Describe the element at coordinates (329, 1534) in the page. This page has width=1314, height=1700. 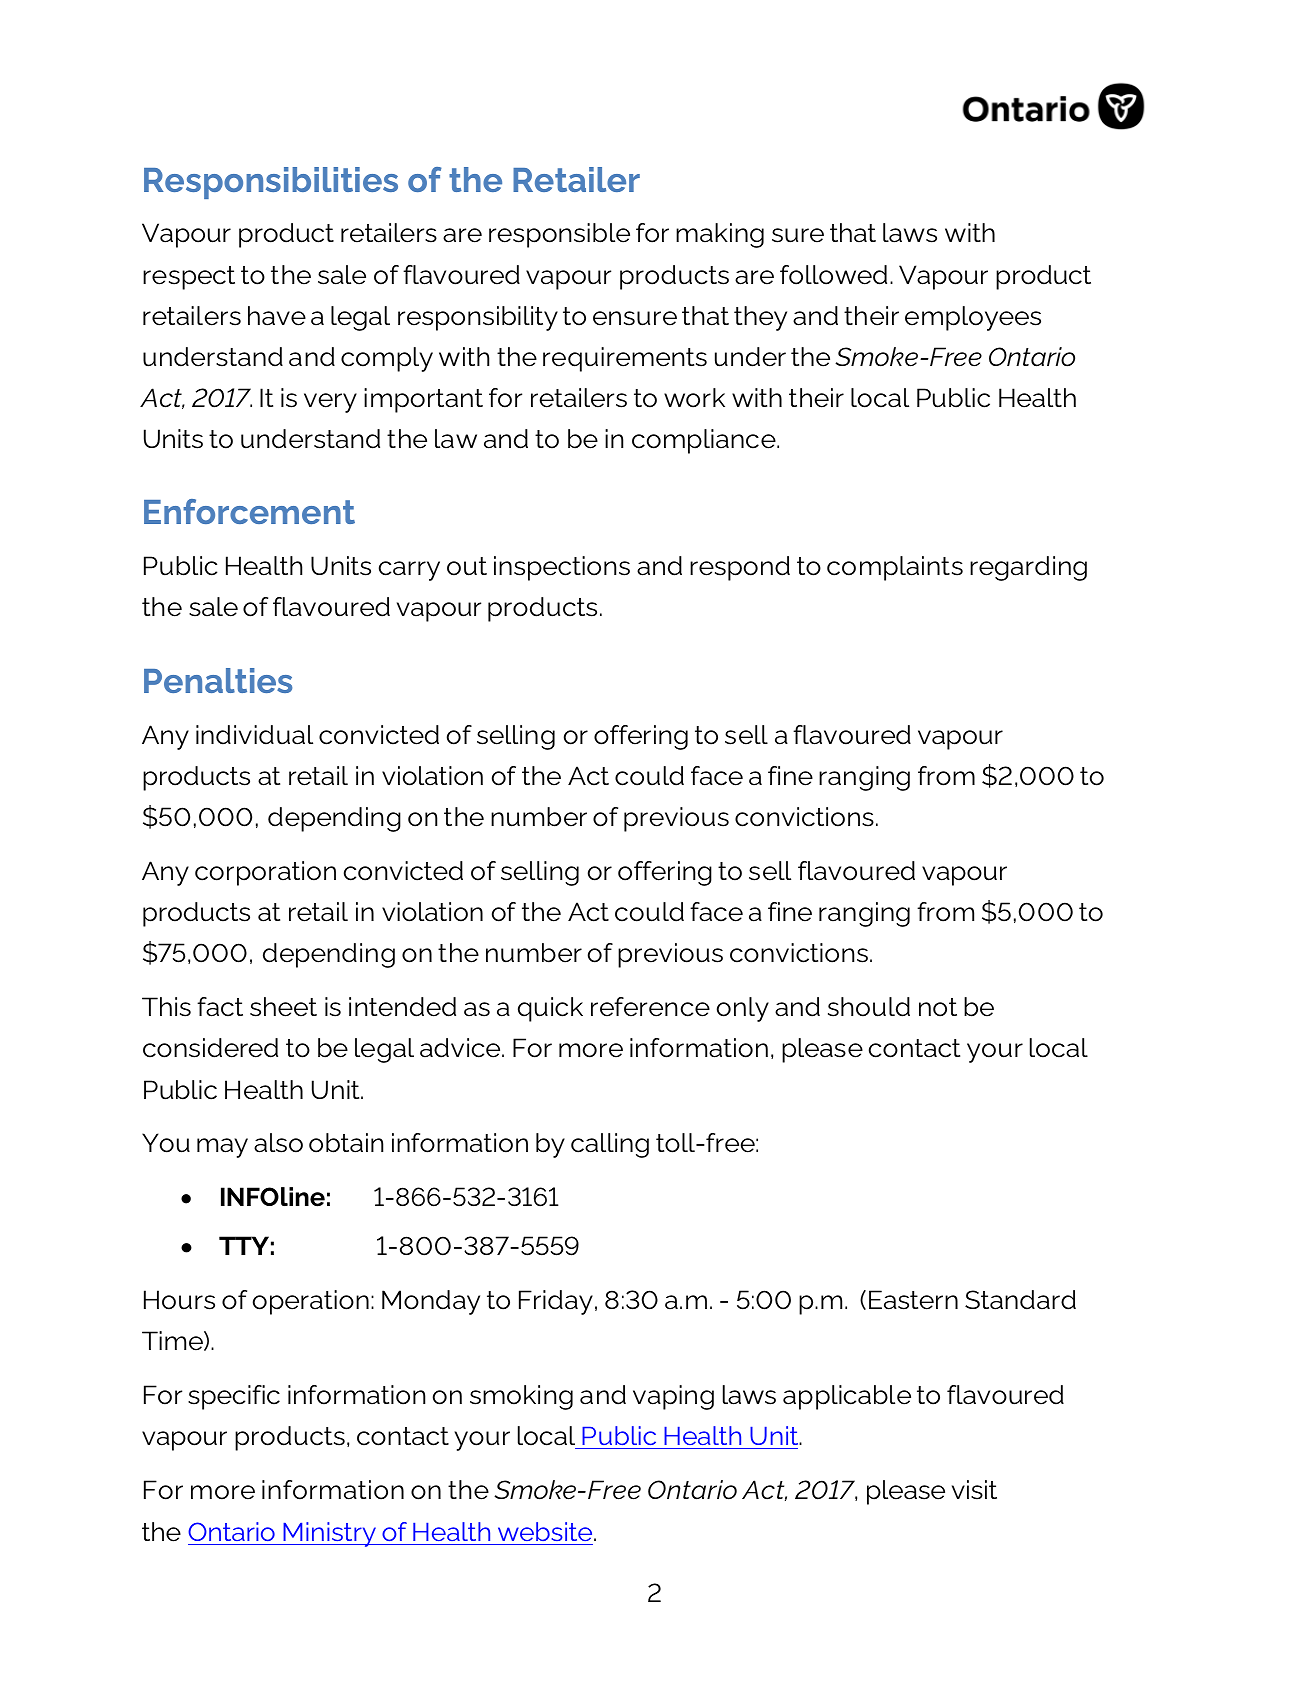
I see `Ministry` at that location.
